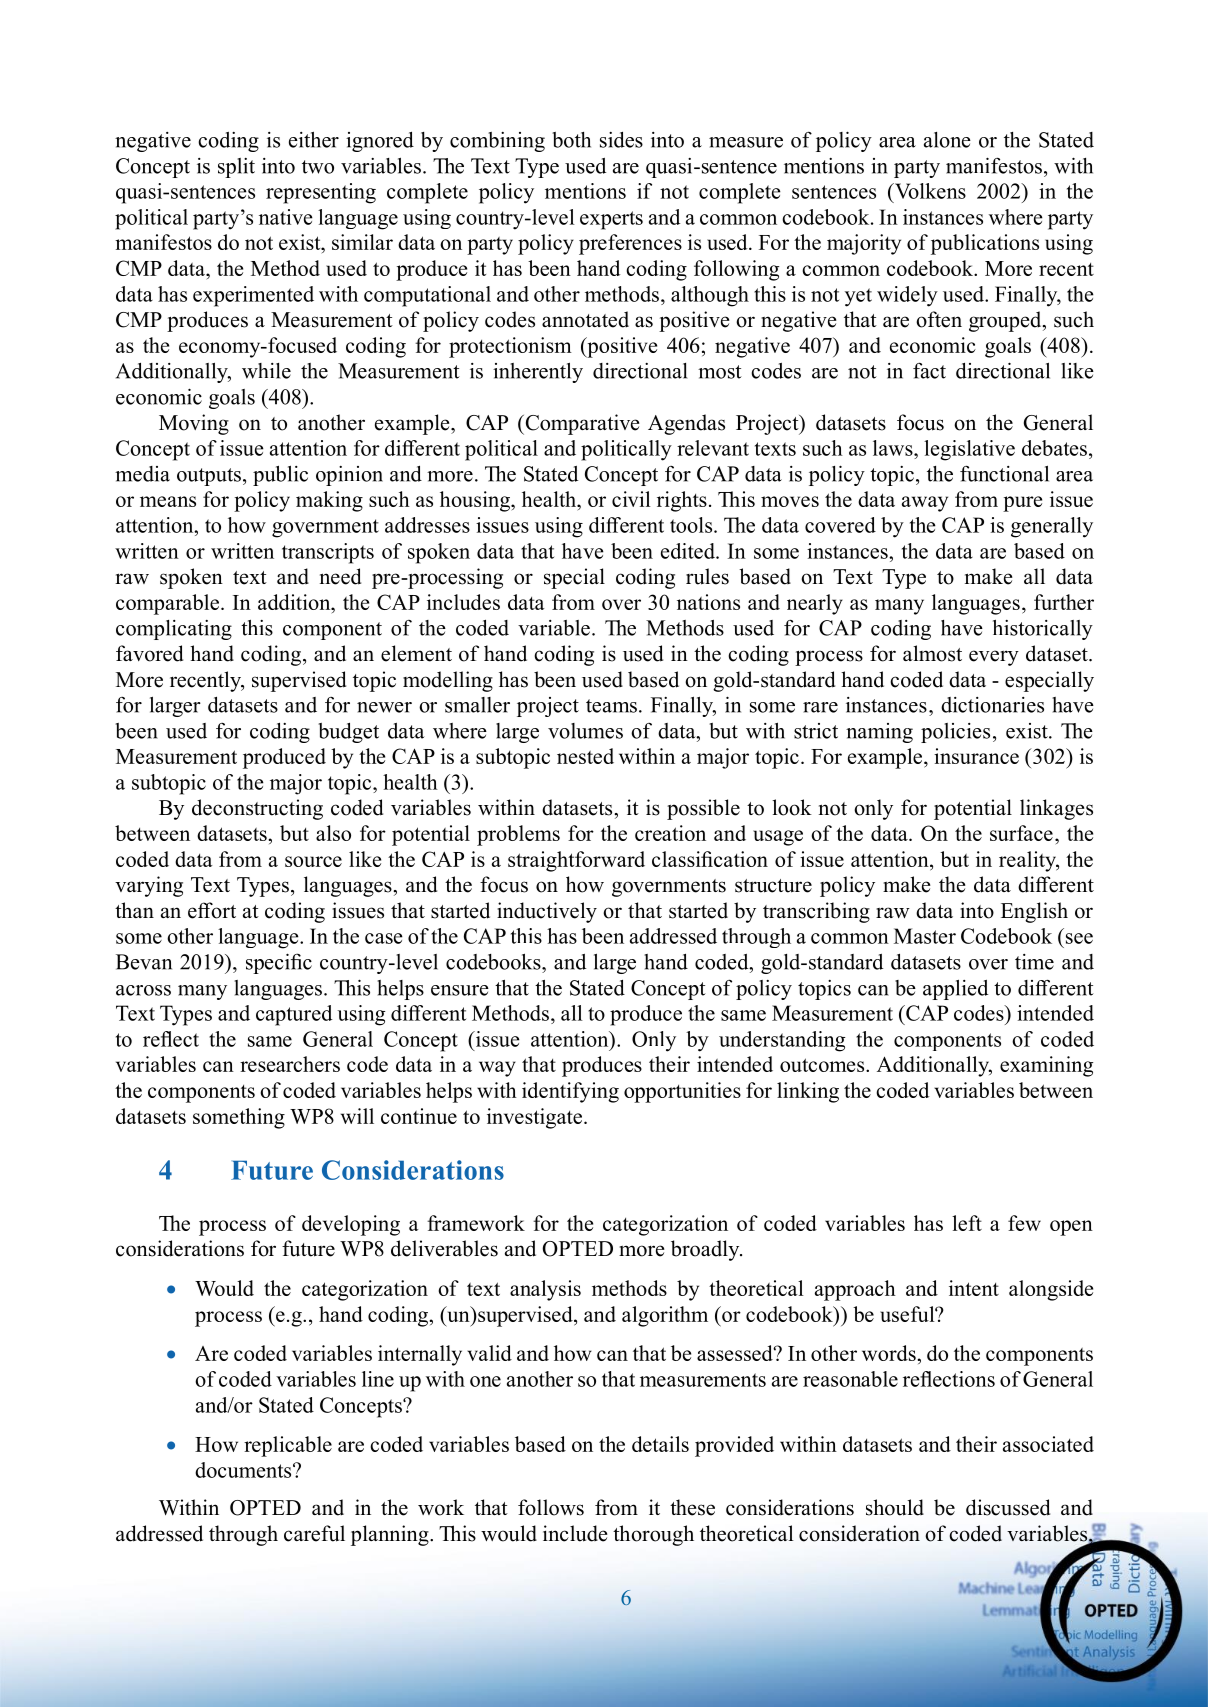  I want to click on alone, so click(947, 140).
